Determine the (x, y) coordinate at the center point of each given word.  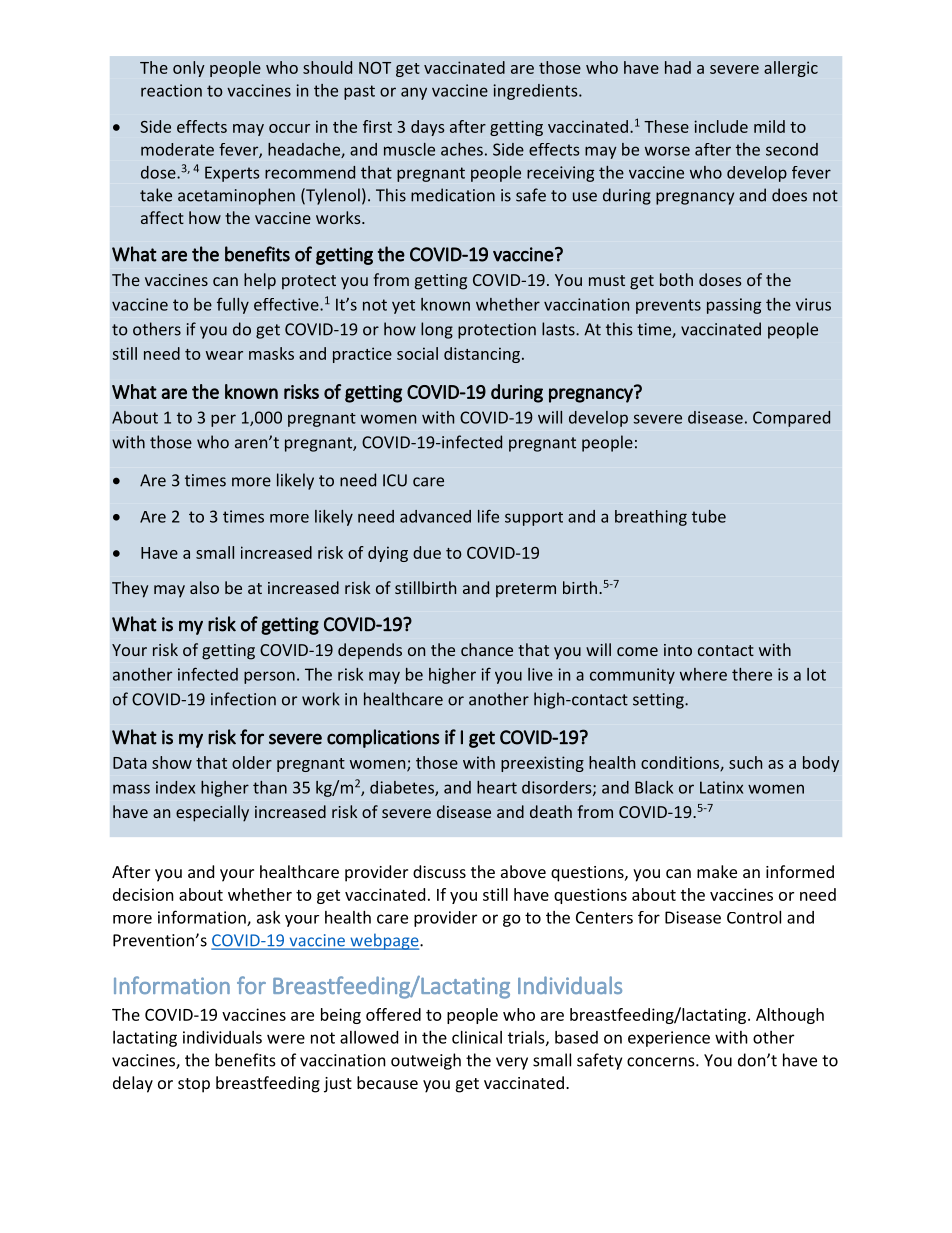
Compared (791, 419)
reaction (171, 90)
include (721, 126)
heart (497, 787)
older (252, 762)
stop (194, 1085)
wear (224, 355)
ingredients (536, 92)
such (745, 762)
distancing (482, 355)
